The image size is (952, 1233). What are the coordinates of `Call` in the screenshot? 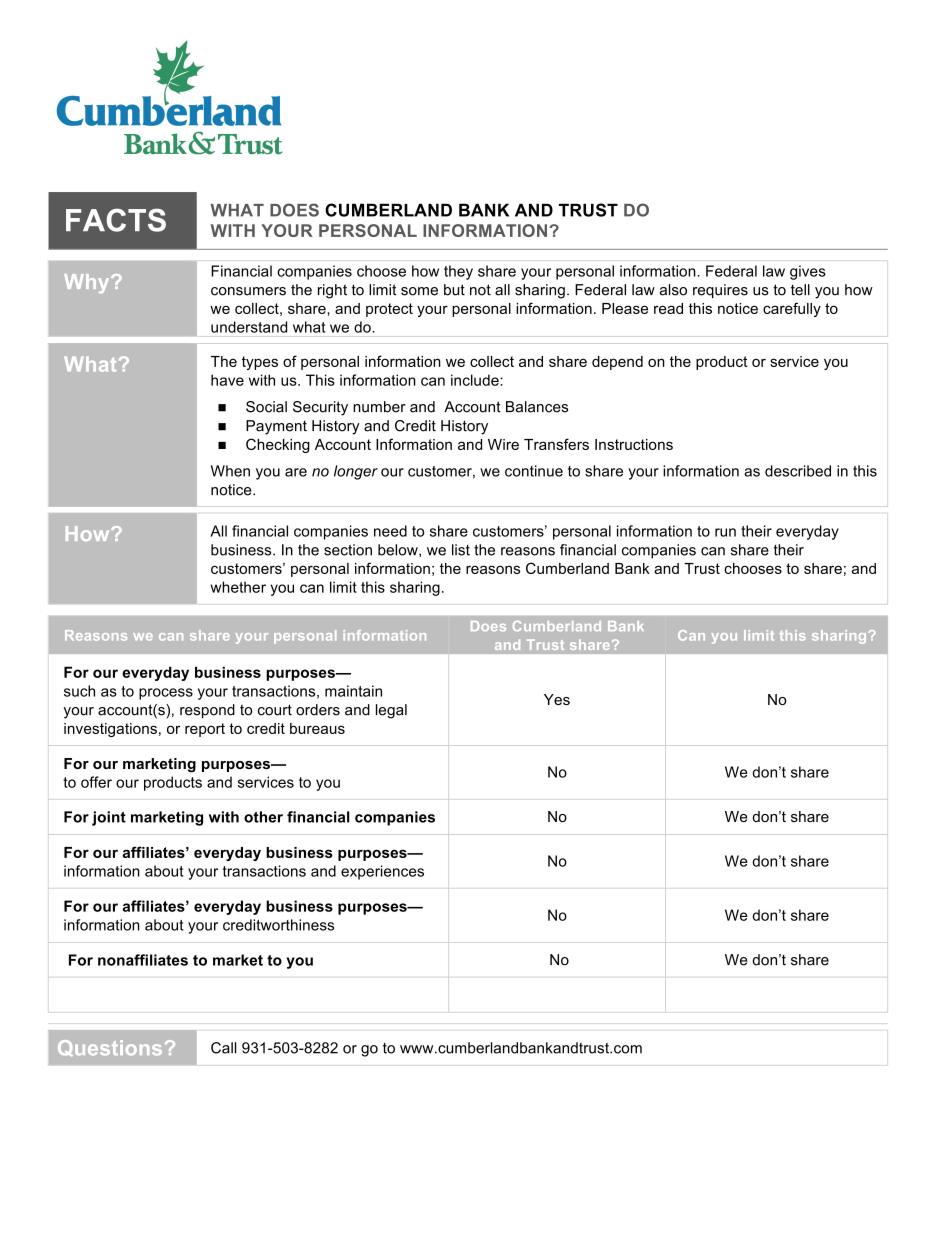 It's located at (224, 1048).
